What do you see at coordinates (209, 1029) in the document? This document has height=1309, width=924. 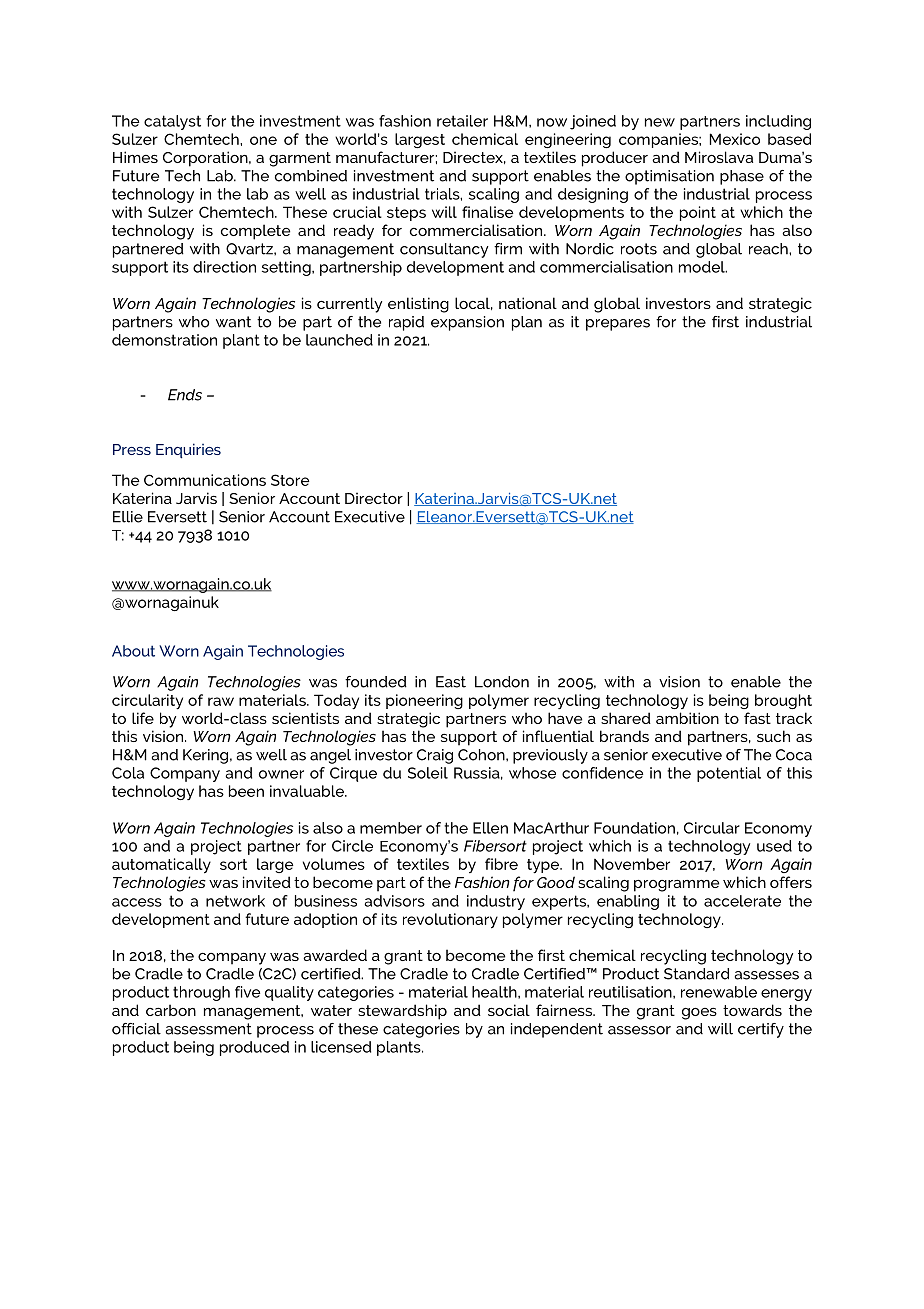 I see `assessment` at bounding box center [209, 1029].
